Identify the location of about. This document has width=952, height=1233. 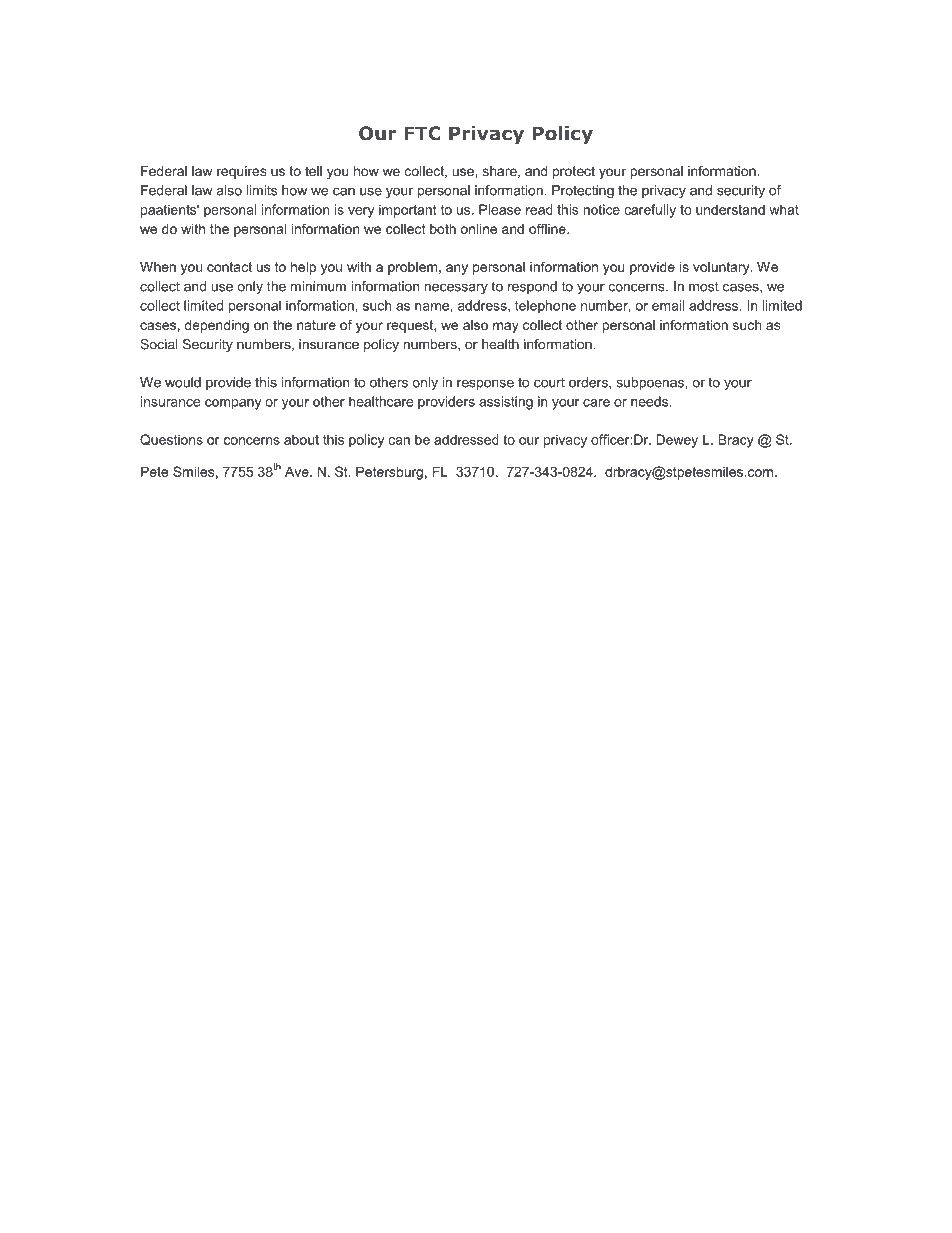
(301, 439).
